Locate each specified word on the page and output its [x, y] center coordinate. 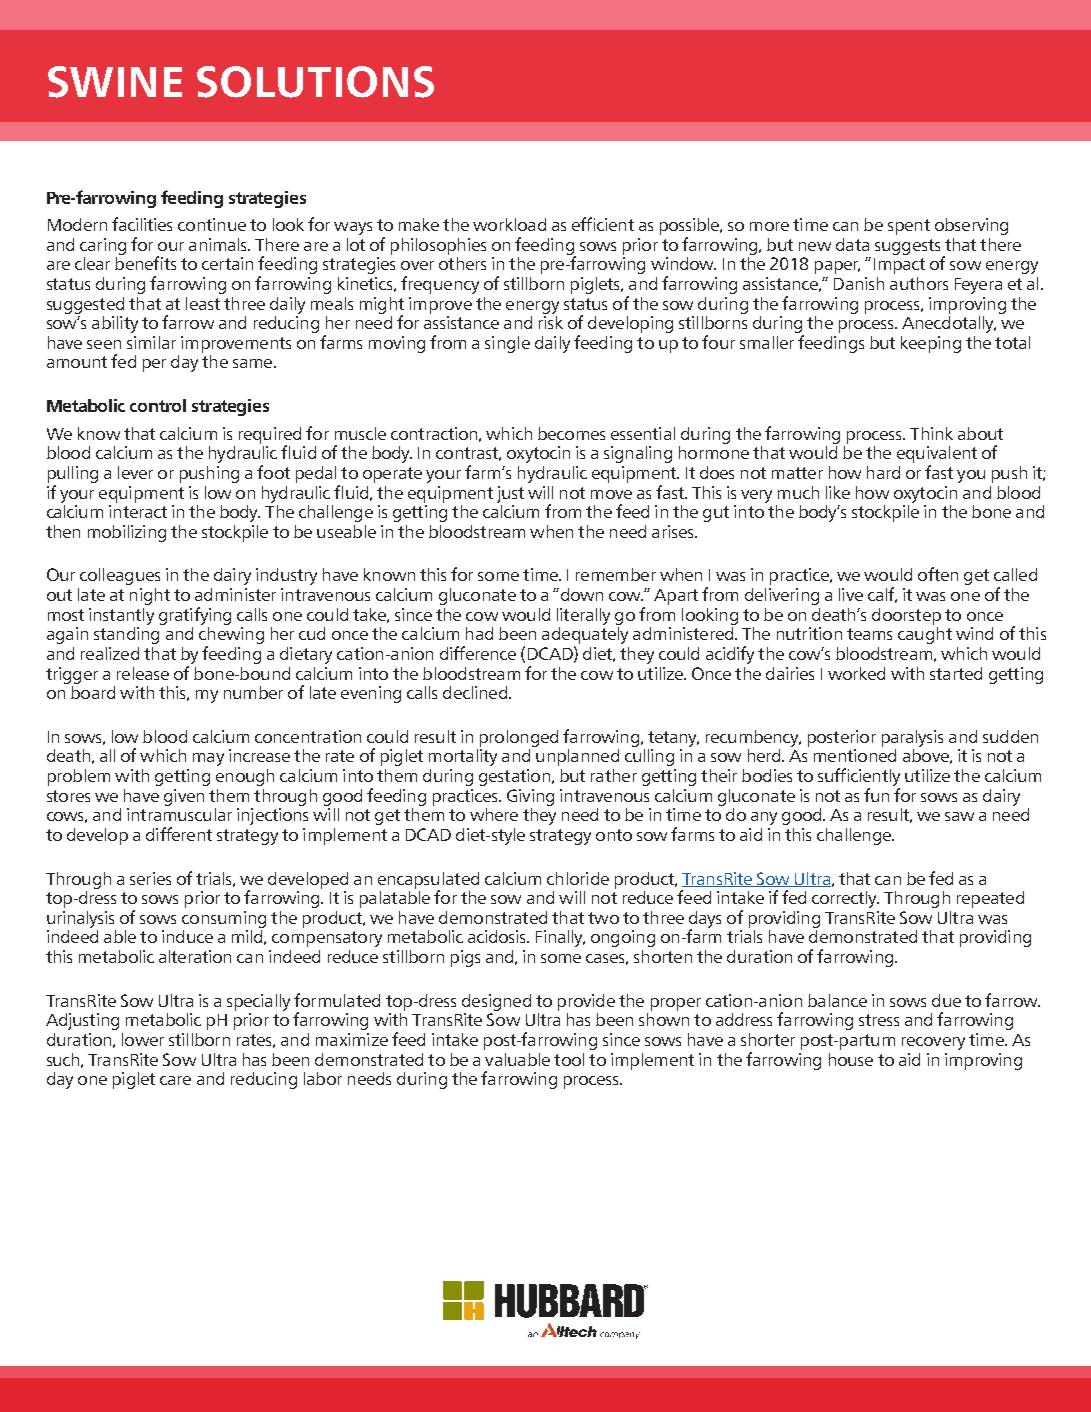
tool [569, 1059]
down [580, 594]
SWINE [115, 82]
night [150, 596]
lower [143, 1039]
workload [509, 224]
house [851, 1059]
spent [909, 227]
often [938, 574]
